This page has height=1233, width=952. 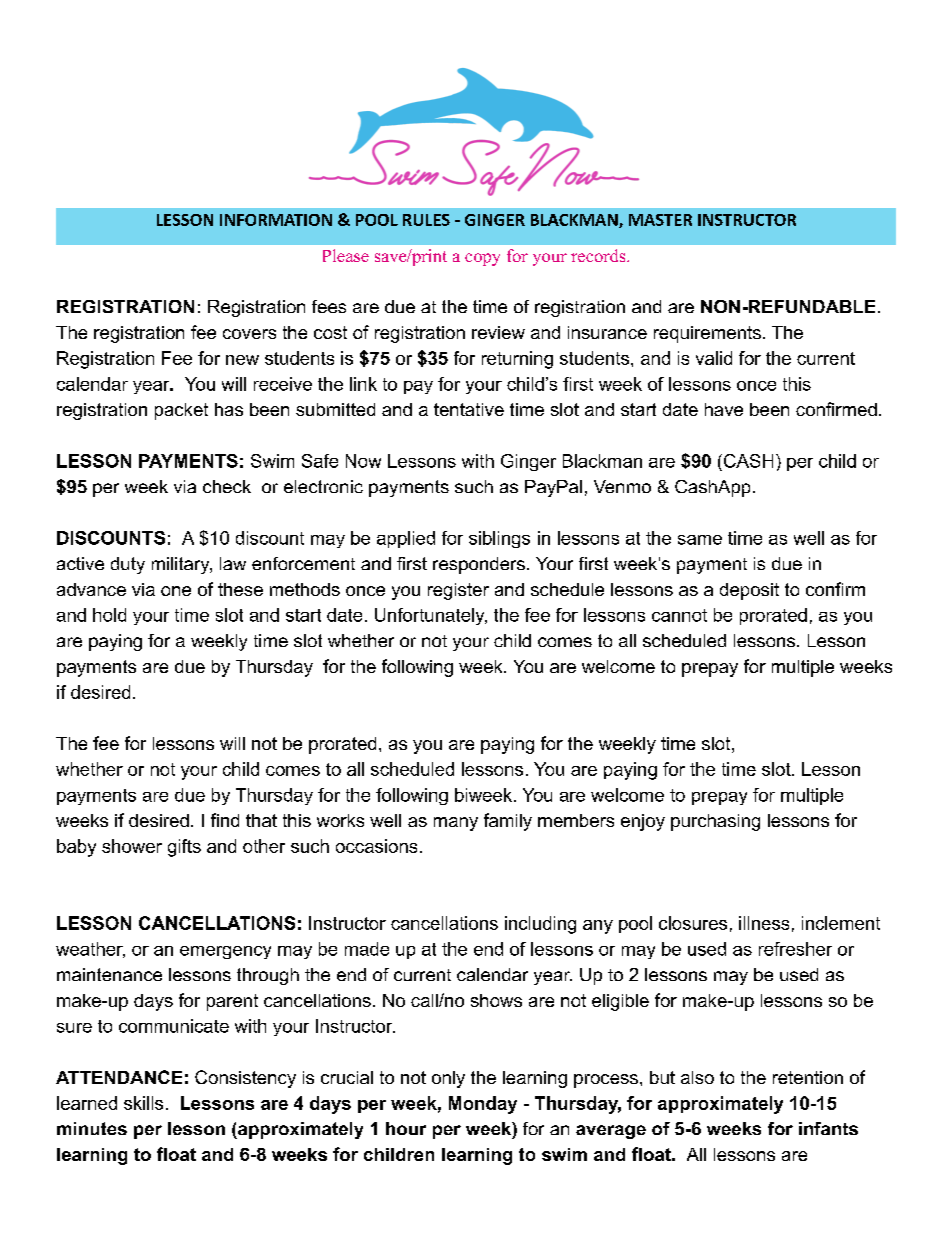 I want to click on skills, so click(x=143, y=1103).
